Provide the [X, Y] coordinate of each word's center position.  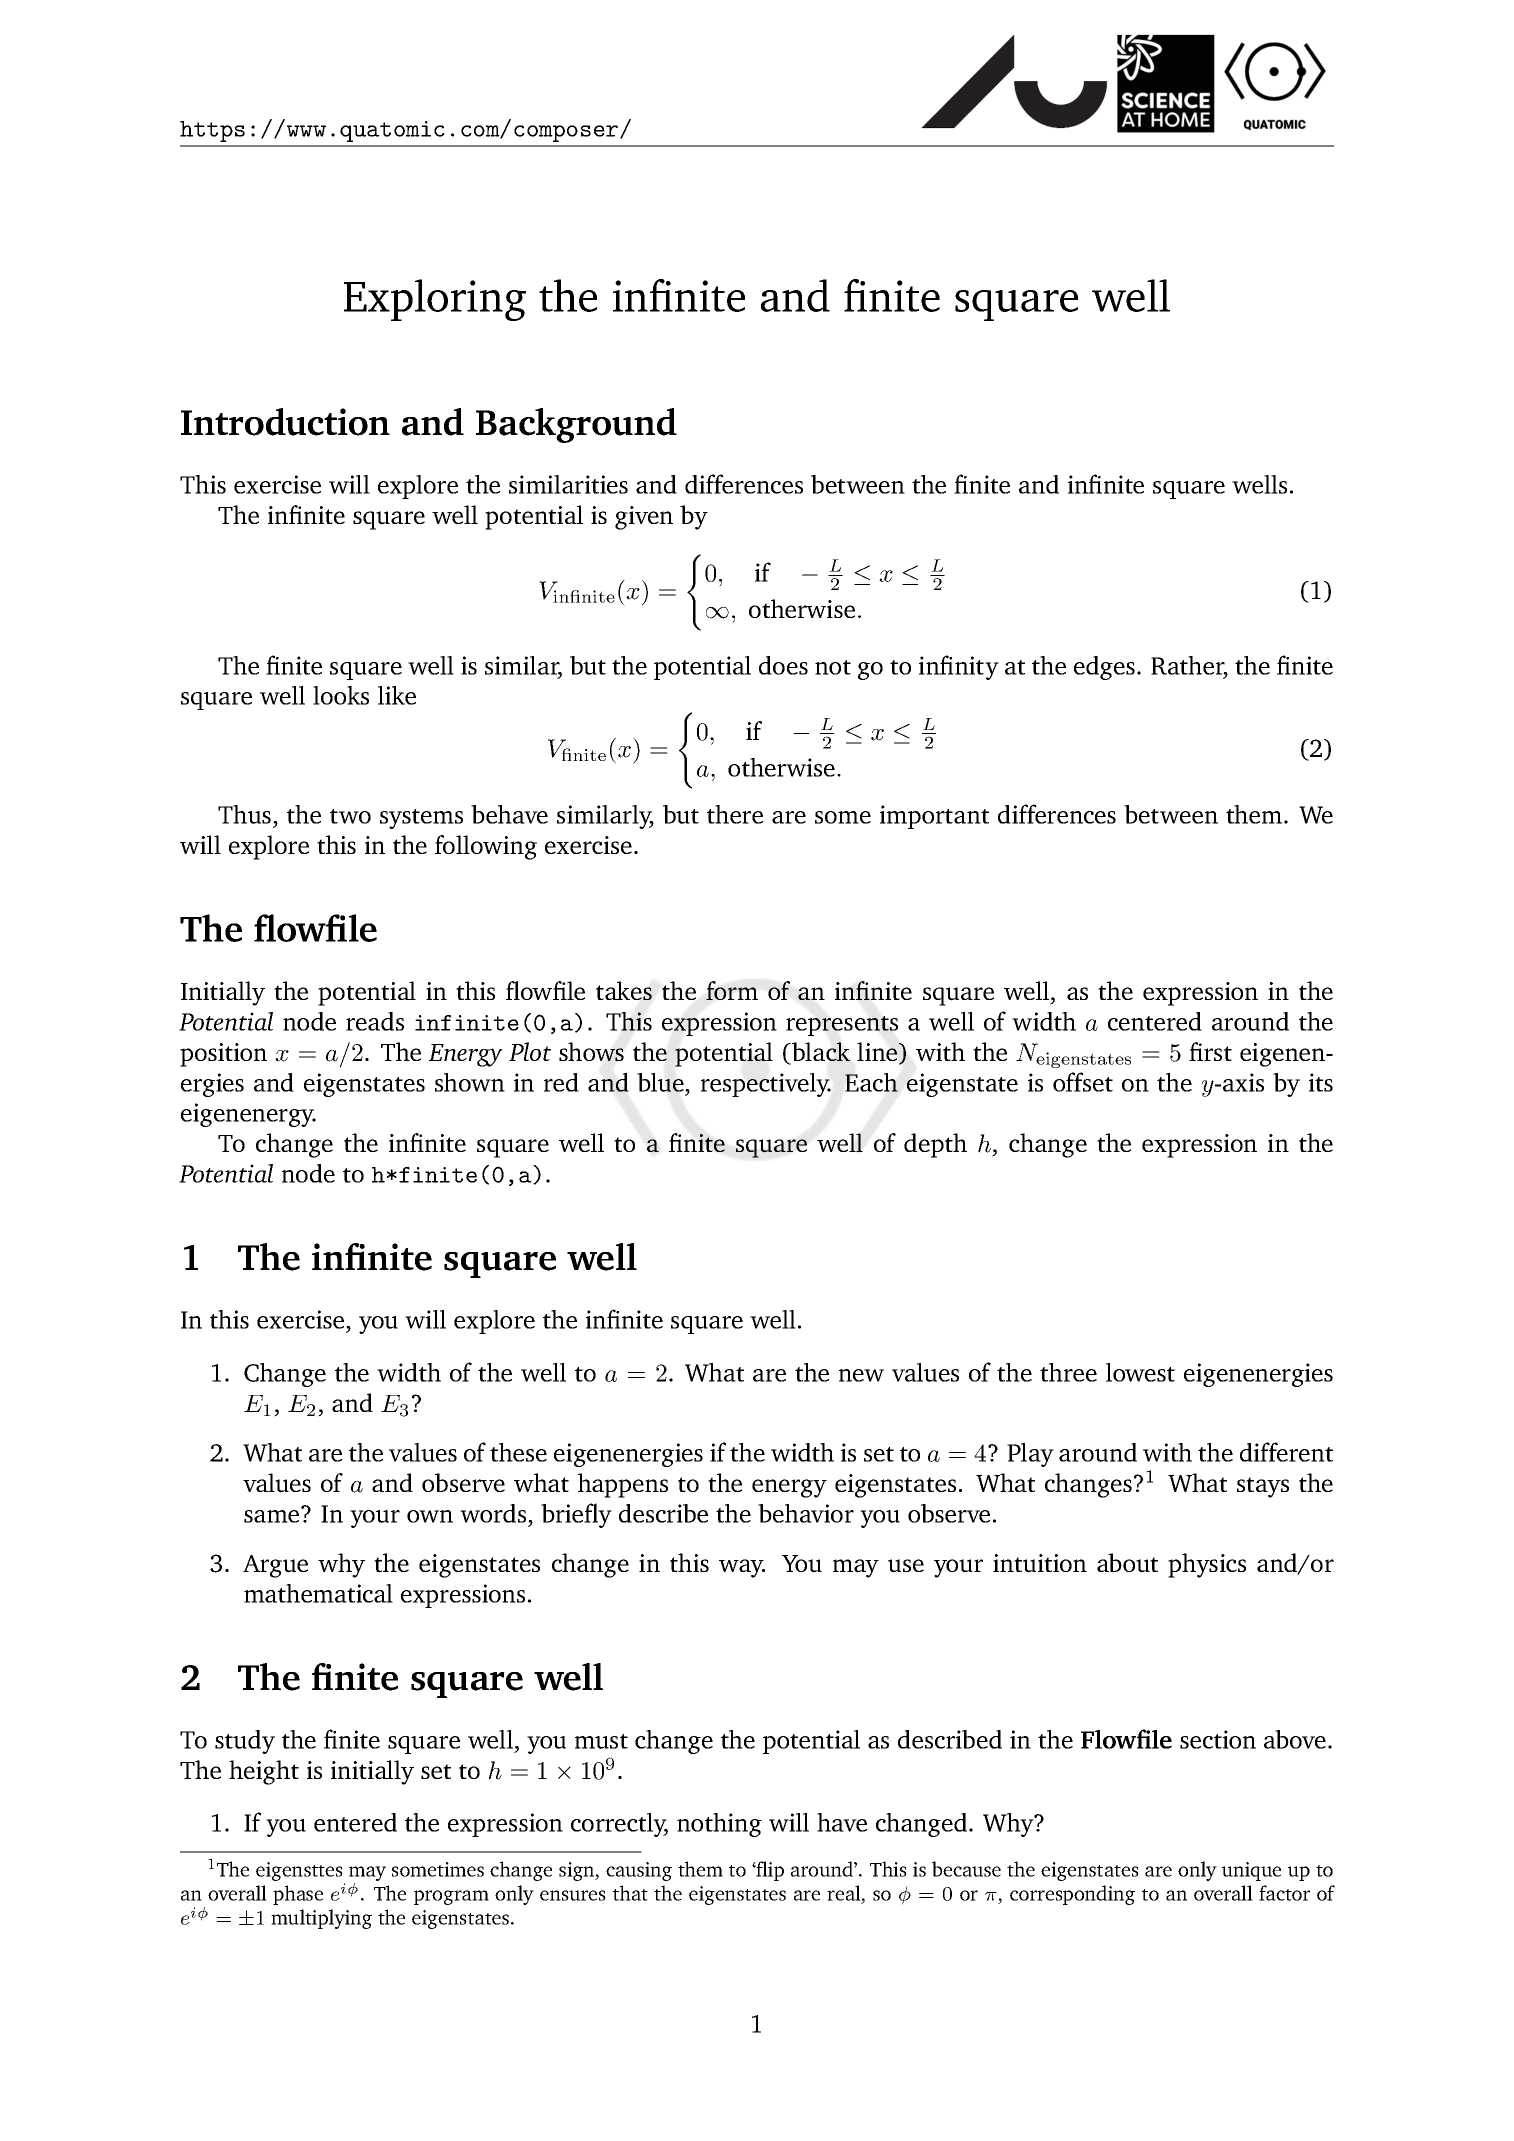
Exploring [435, 300]
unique [1251, 1871]
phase [298, 1895]
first [1210, 1051]
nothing [719, 1825]
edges [1104, 668]
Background [576, 425]
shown [470, 1082]
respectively [766, 1085]
